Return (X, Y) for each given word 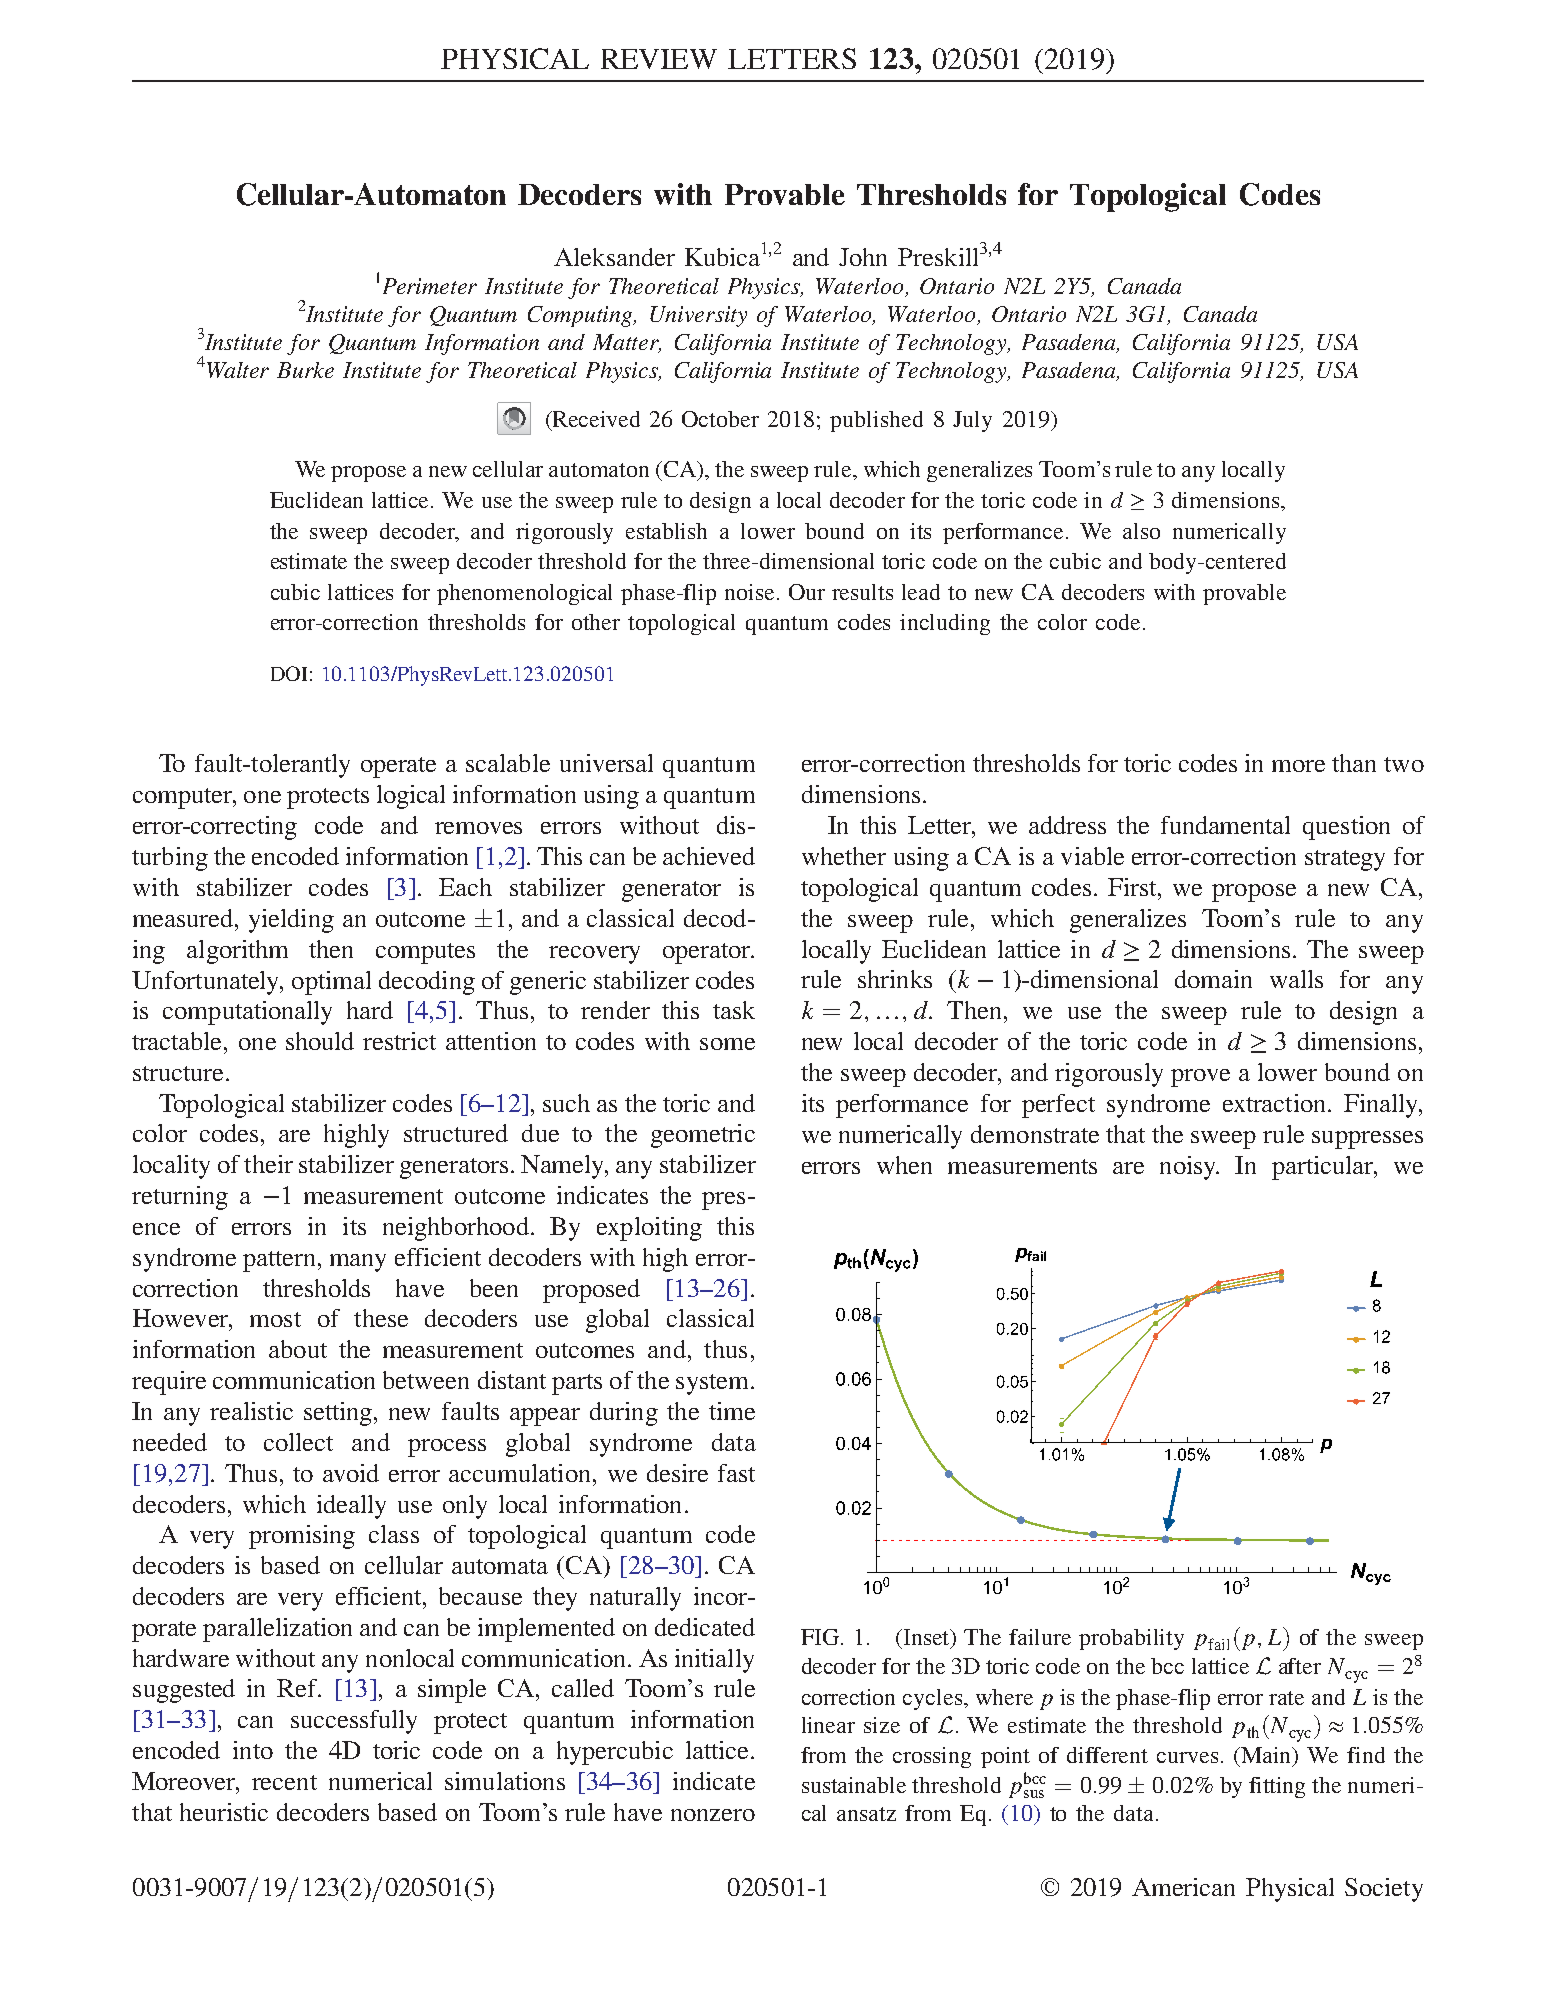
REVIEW (659, 59)
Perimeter (430, 286)
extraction (1276, 1103)
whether (844, 856)
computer (184, 798)
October (720, 419)
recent (284, 1782)
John (863, 257)
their (268, 1164)
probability (1131, 1639)
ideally (351, 1507)
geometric (703, 1136)
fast (736, 1473)
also (1141, 531)
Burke (305, 370)
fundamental (1225, 825)
